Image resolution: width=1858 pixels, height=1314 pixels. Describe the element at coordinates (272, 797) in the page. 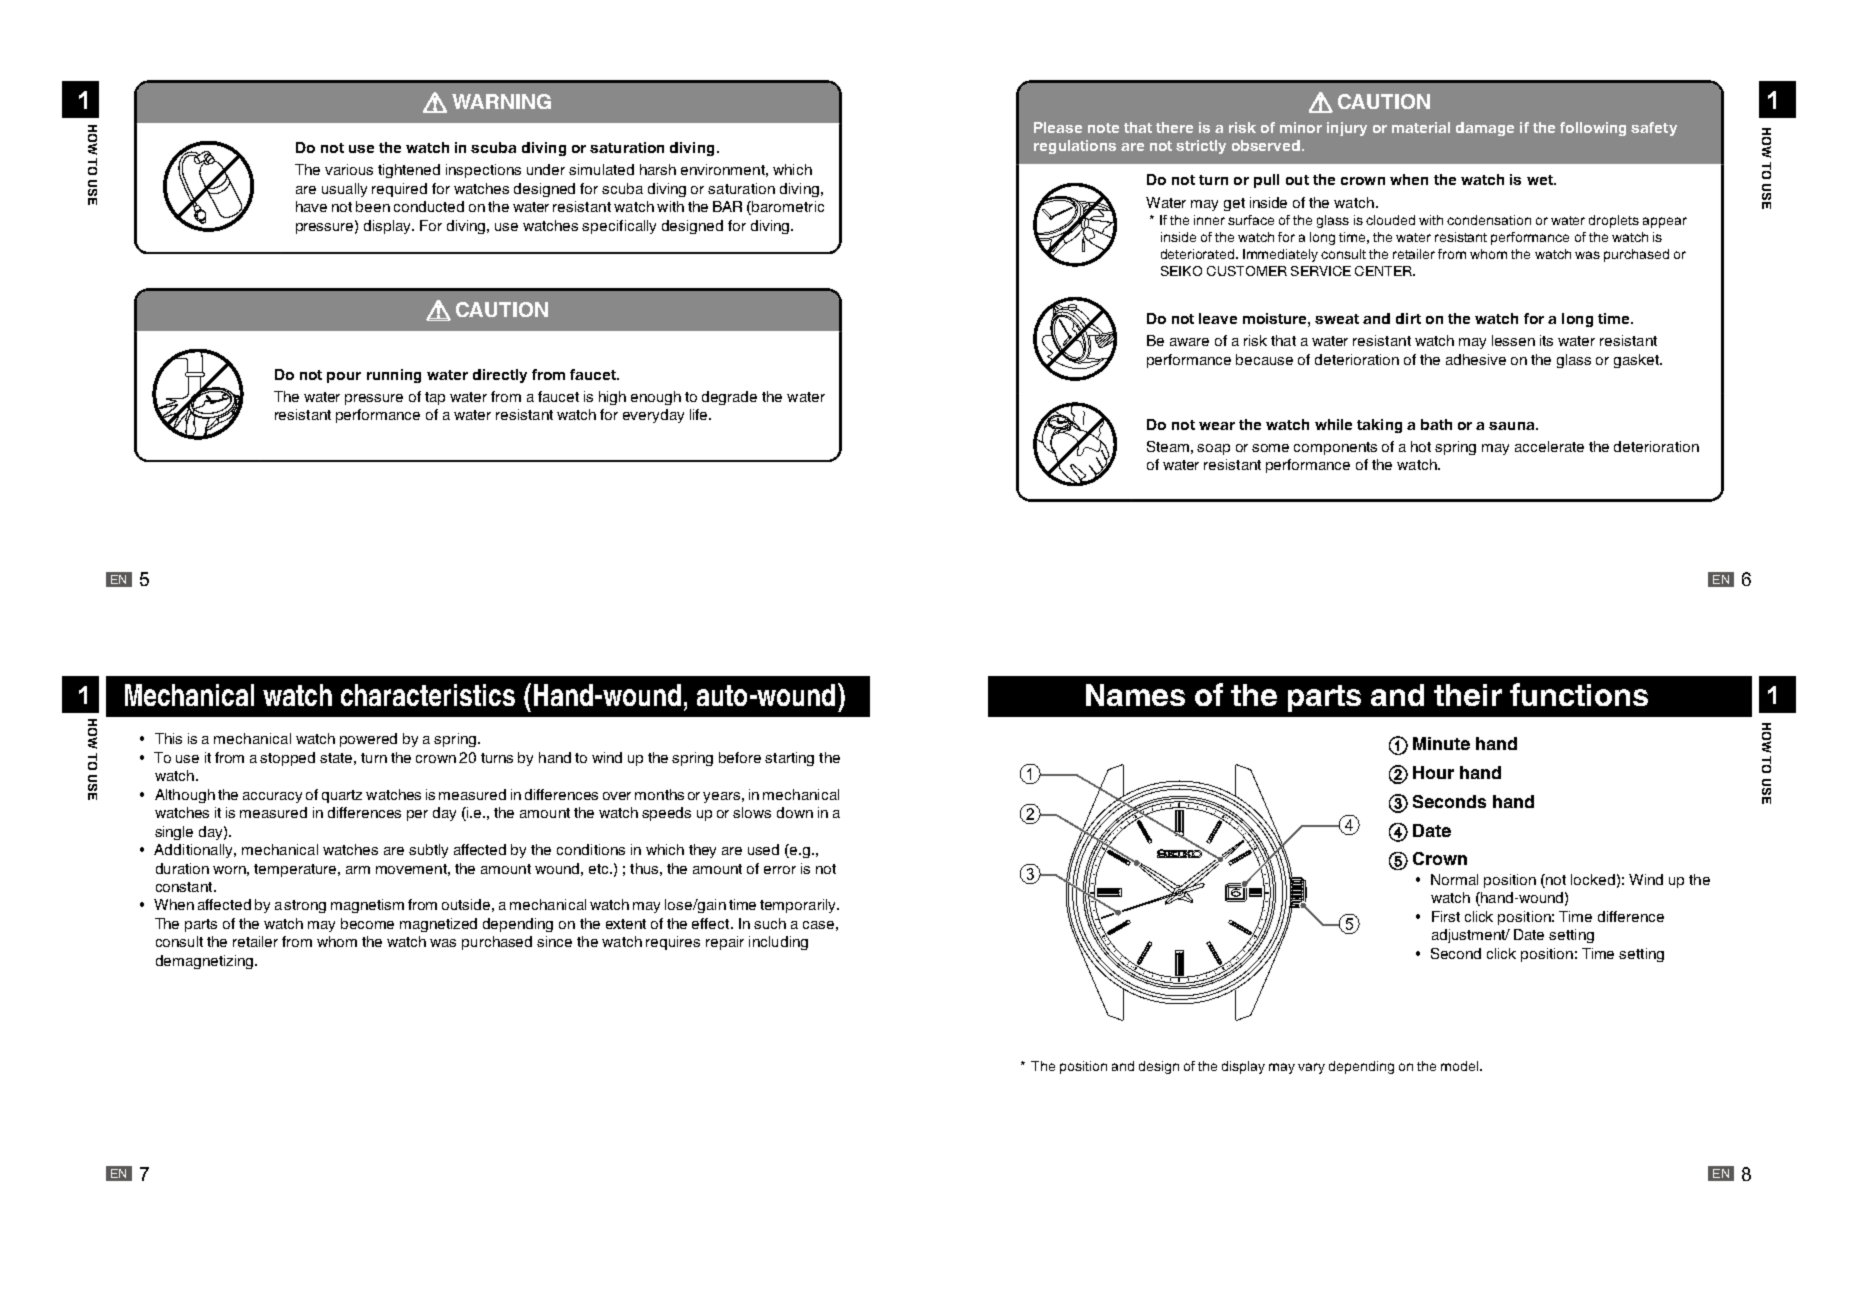

I see `accuracy` at that location.
